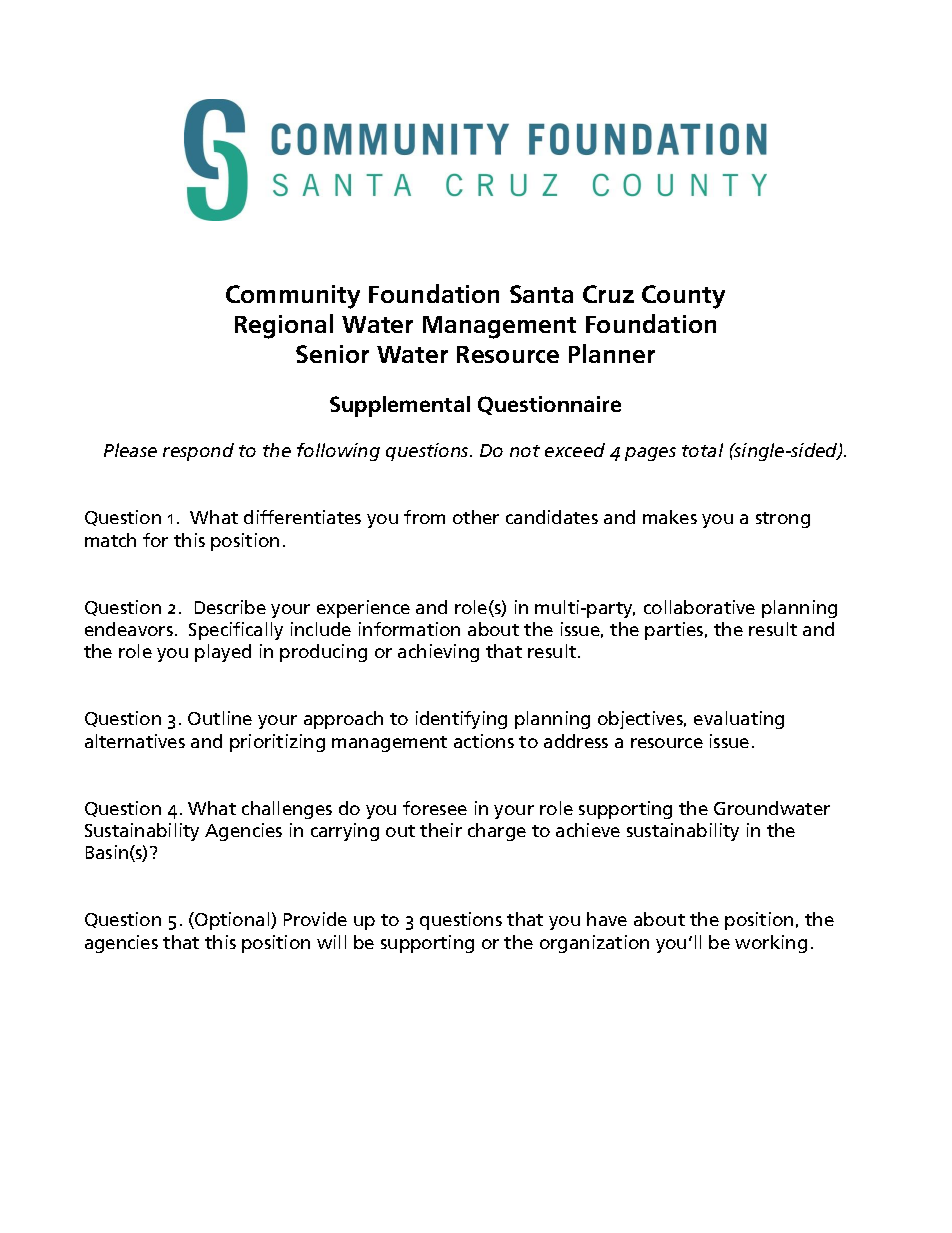 The image size is (952, 1233). I want to click on from, so click(424, 517).
